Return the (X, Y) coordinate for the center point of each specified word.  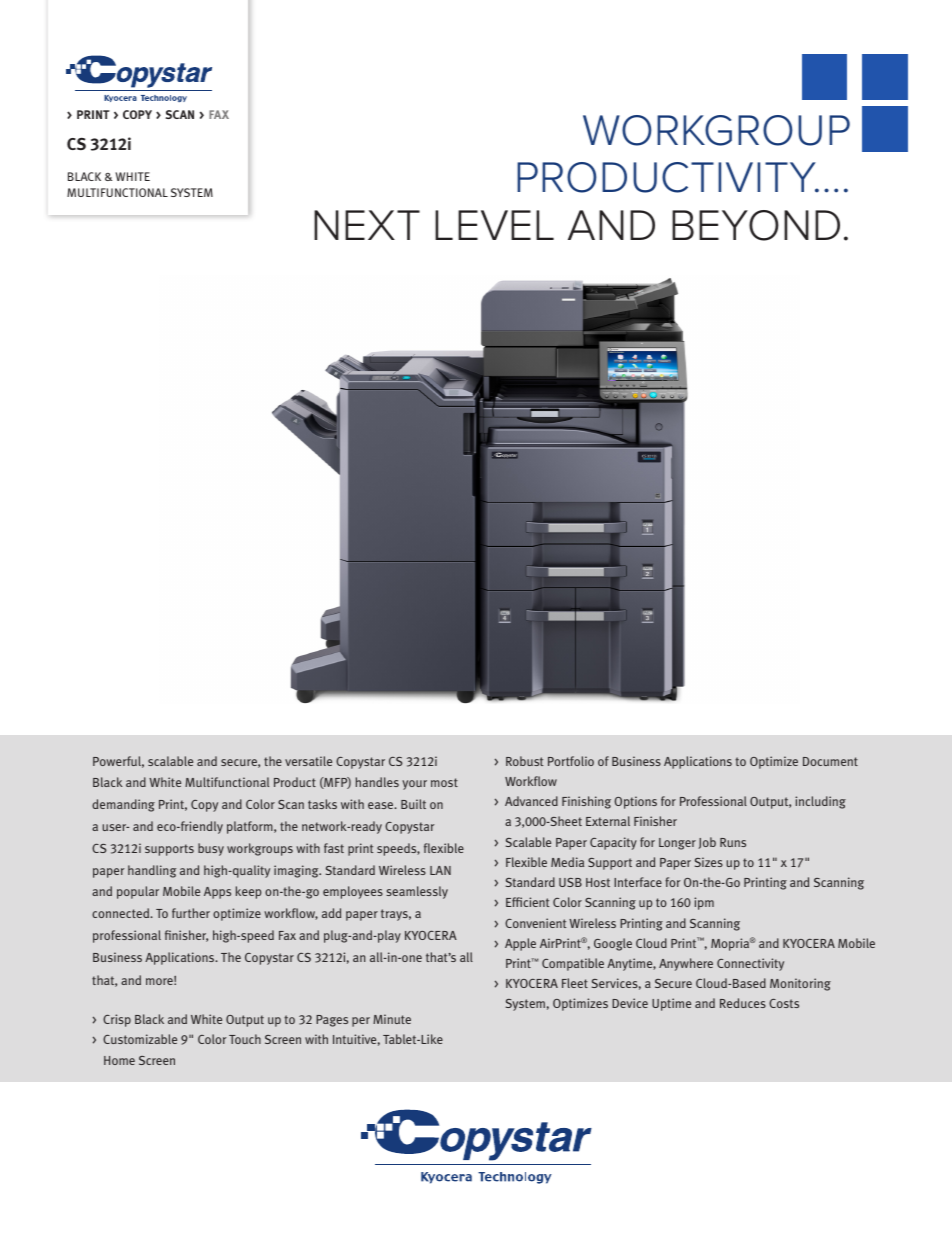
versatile (308, 761)
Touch (245, 1039)
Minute (392, 1019)
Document (830, 761)
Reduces (743, 1003)
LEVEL (494, 225)
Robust (525, 761)
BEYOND (756, 225)
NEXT (367, 225)
